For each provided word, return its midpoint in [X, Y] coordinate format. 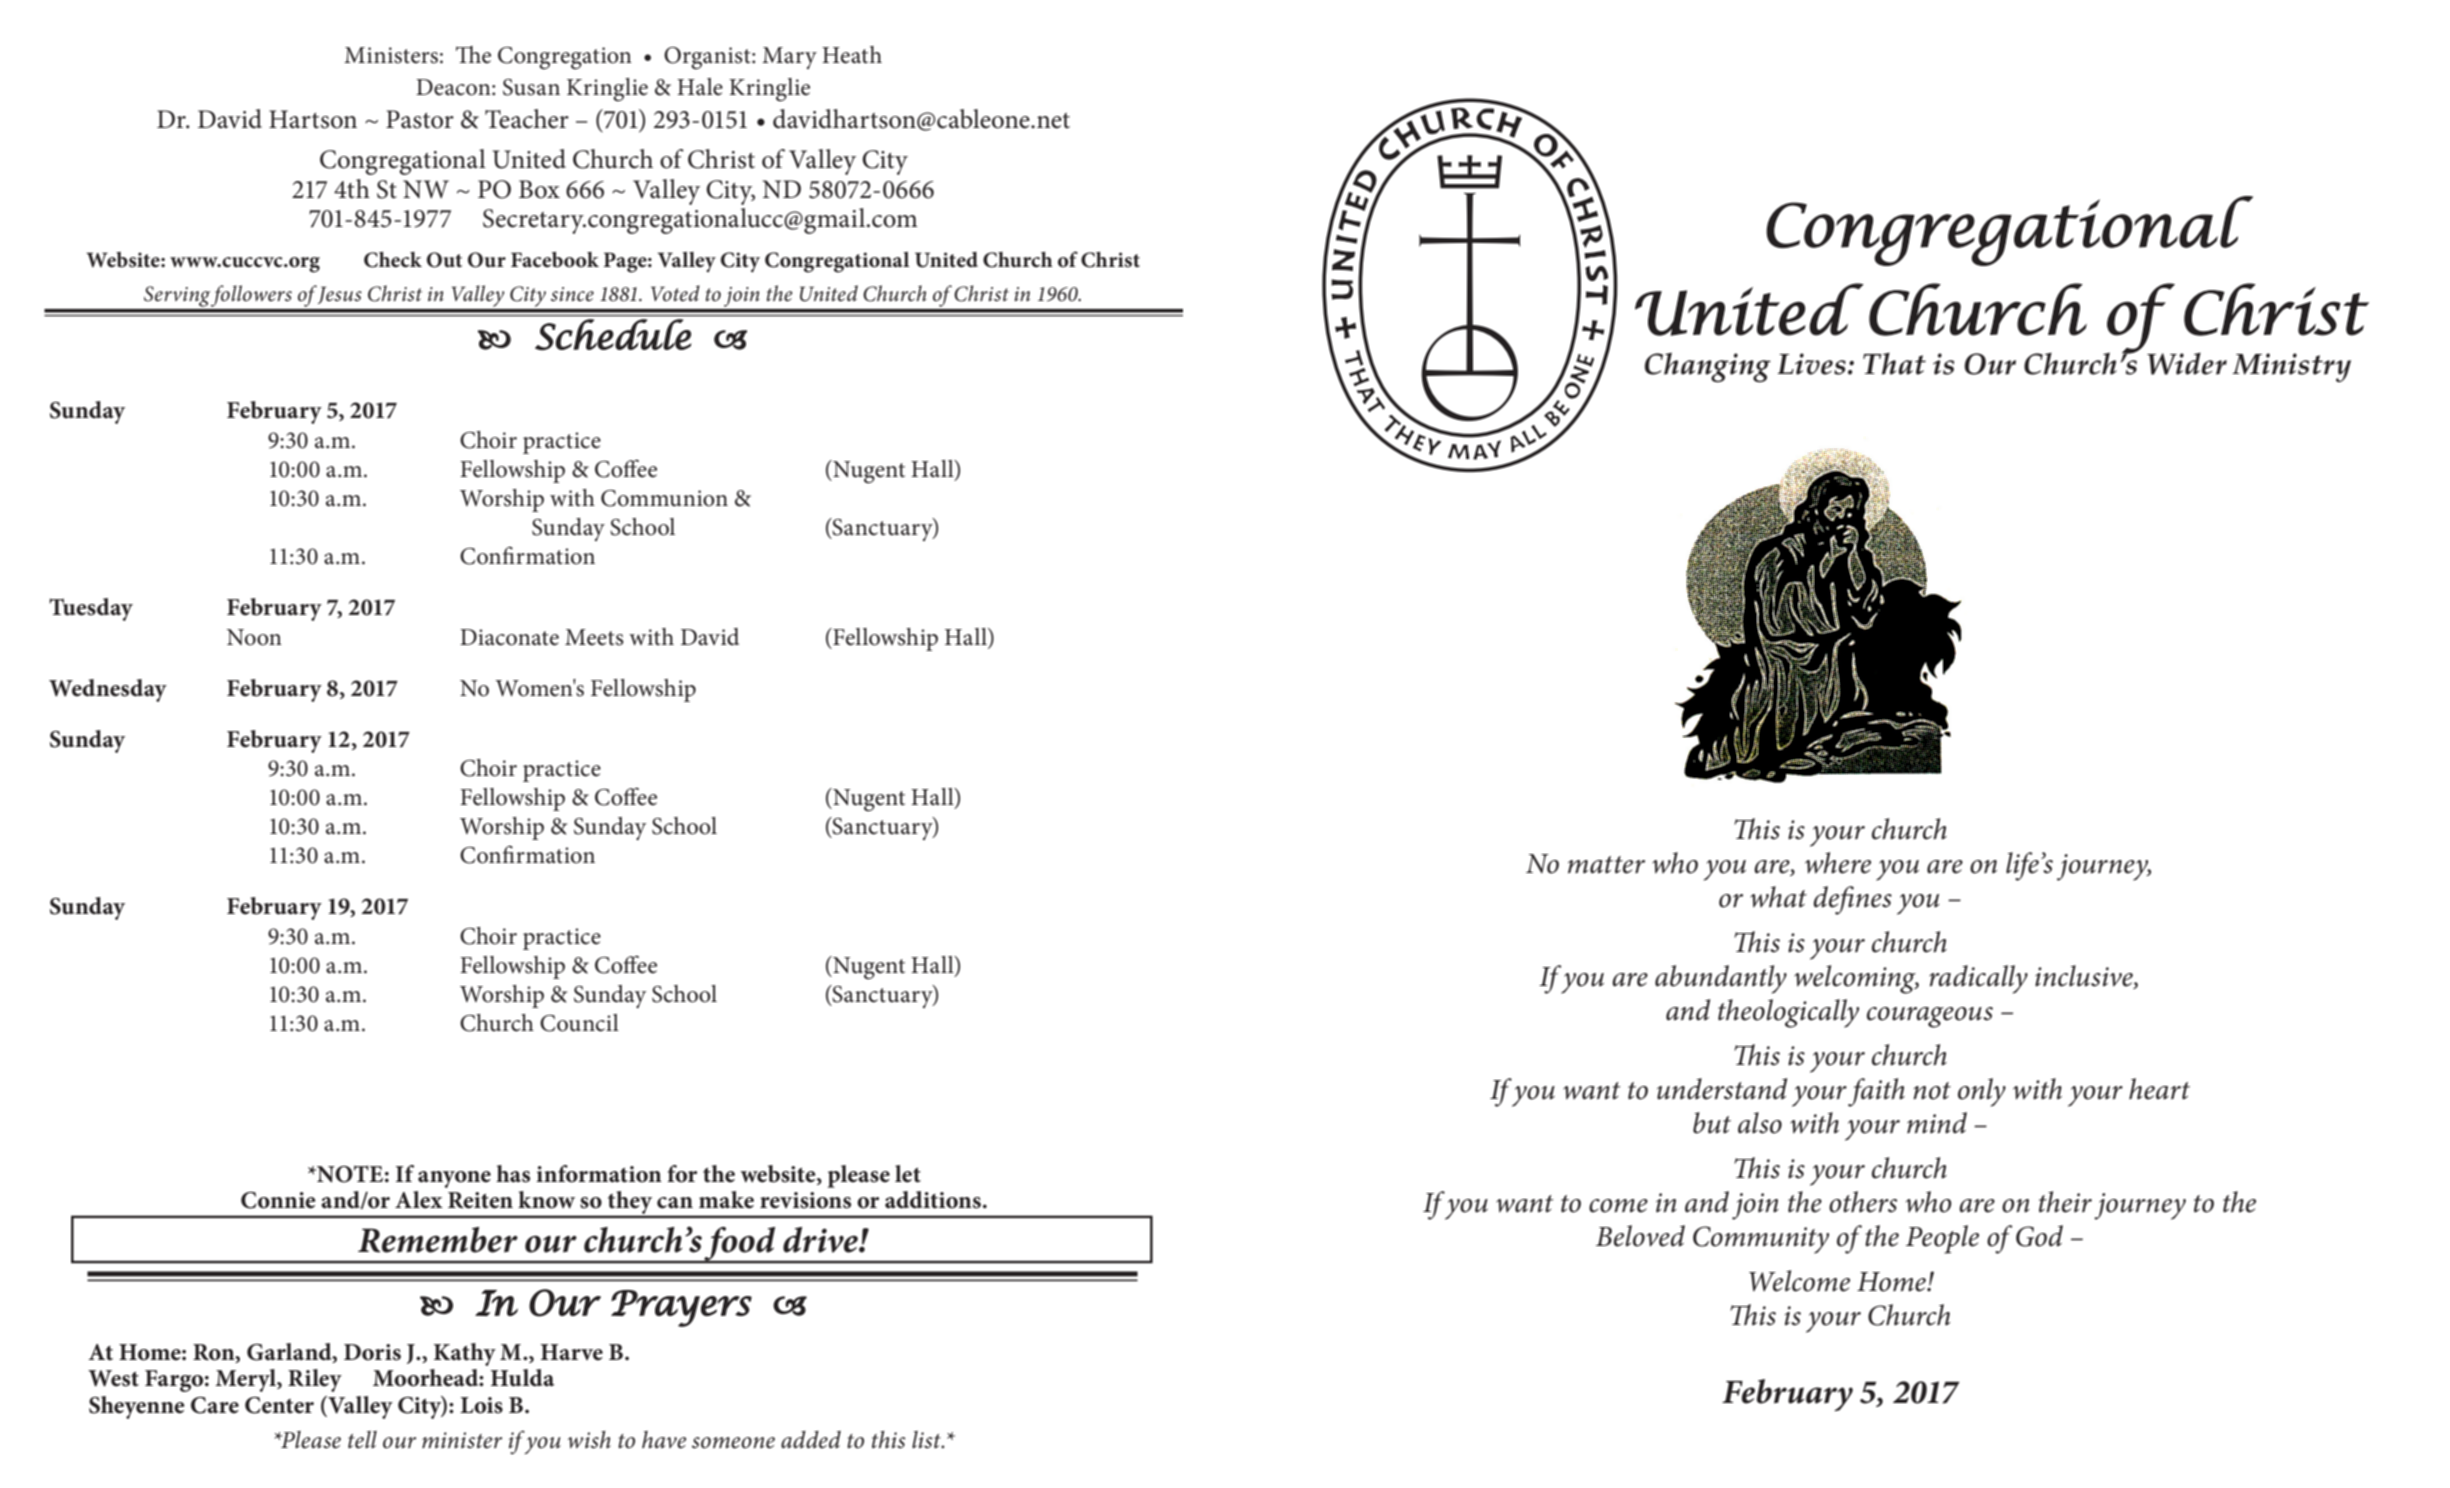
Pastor [420, 119]
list [928, 1440]
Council [579, 1023]
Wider [2187, 363]
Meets [594, 637]
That [1894, 363]
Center [279, 1405]
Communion [664, 498]
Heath [852, 55]
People [1942, 1239]
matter [1606, 865]
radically [1978, 979]
